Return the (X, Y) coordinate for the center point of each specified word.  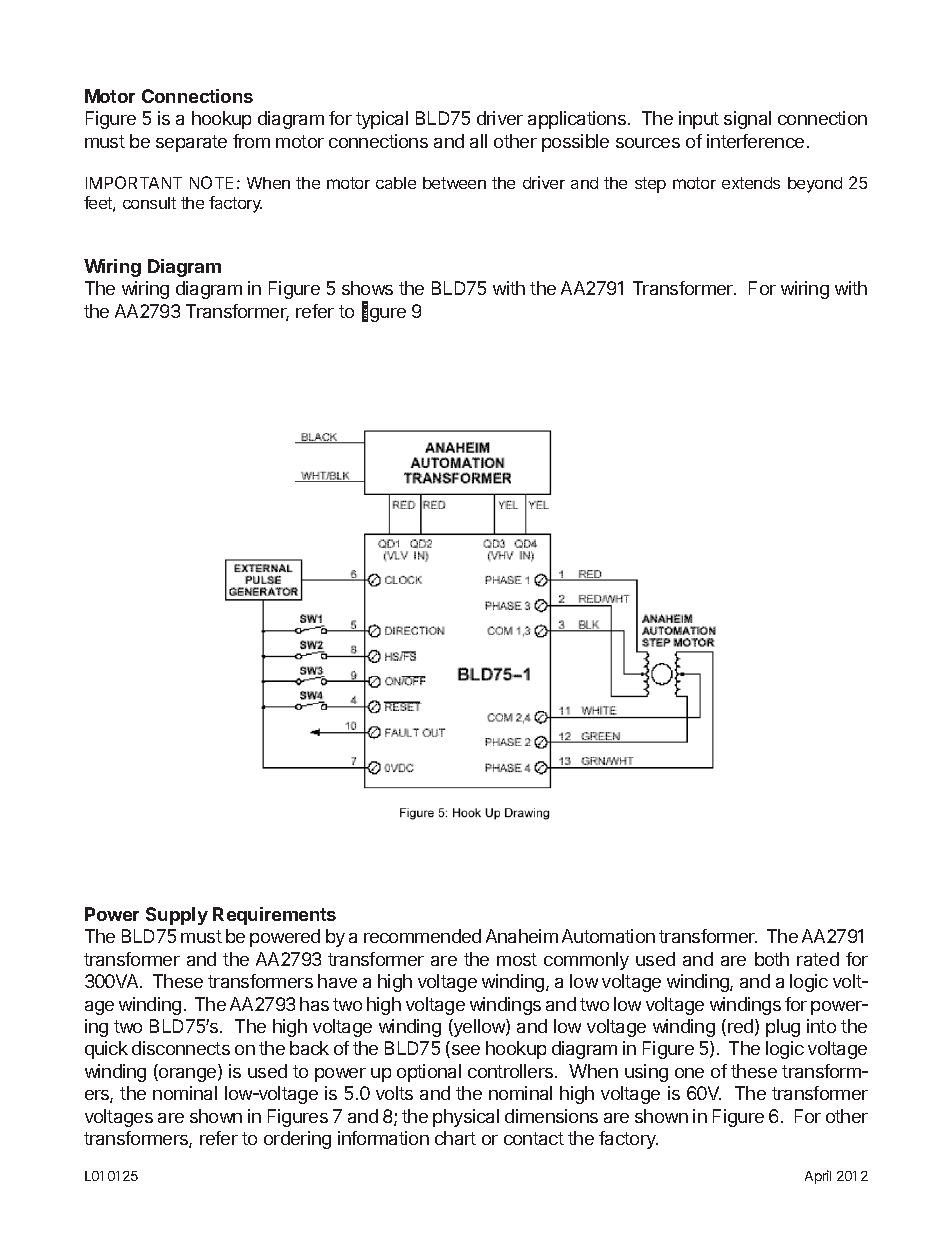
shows (367, 288)
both (772, 959)
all (478, 141)
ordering (297, 1140)
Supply (177, 916)
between (454, 183)
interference (755, 141)
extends (751, 183)
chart (455, 1138)
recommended (422, 936)
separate (191, 143)
